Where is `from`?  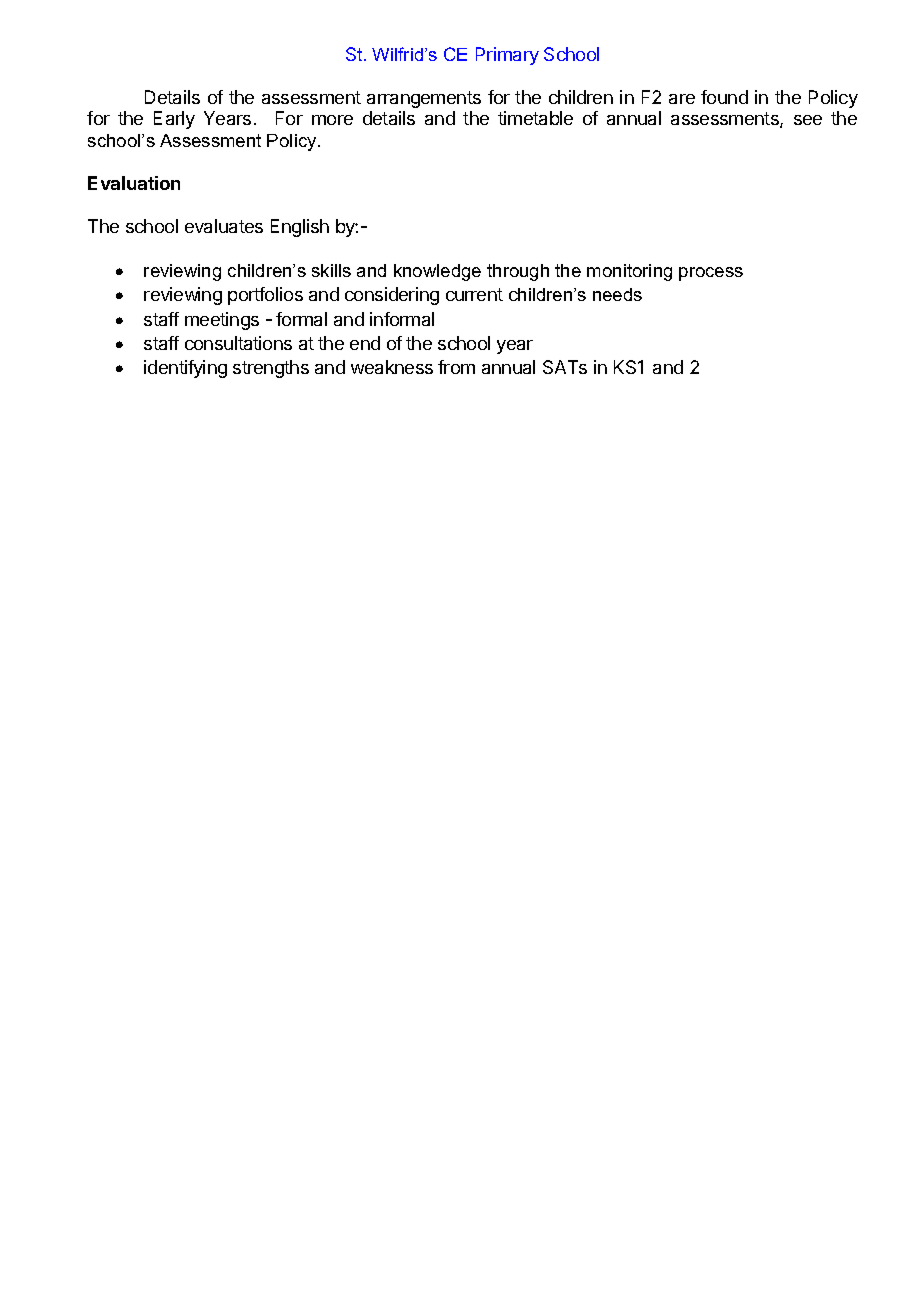 from is located at coordinates (456, 367).
